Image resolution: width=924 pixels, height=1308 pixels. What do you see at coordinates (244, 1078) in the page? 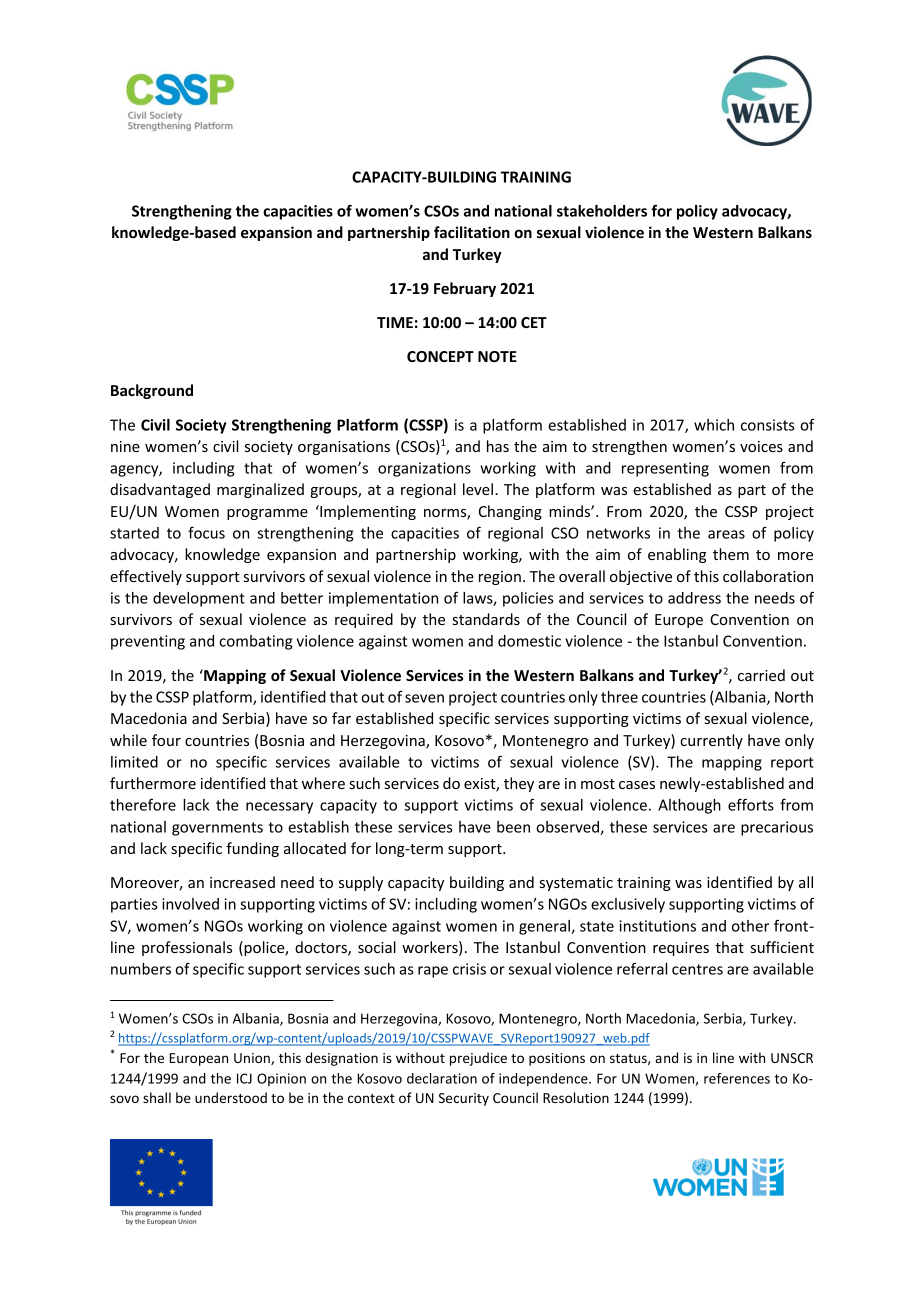
I see `ICJ` at bounding box center [244, 1078].
